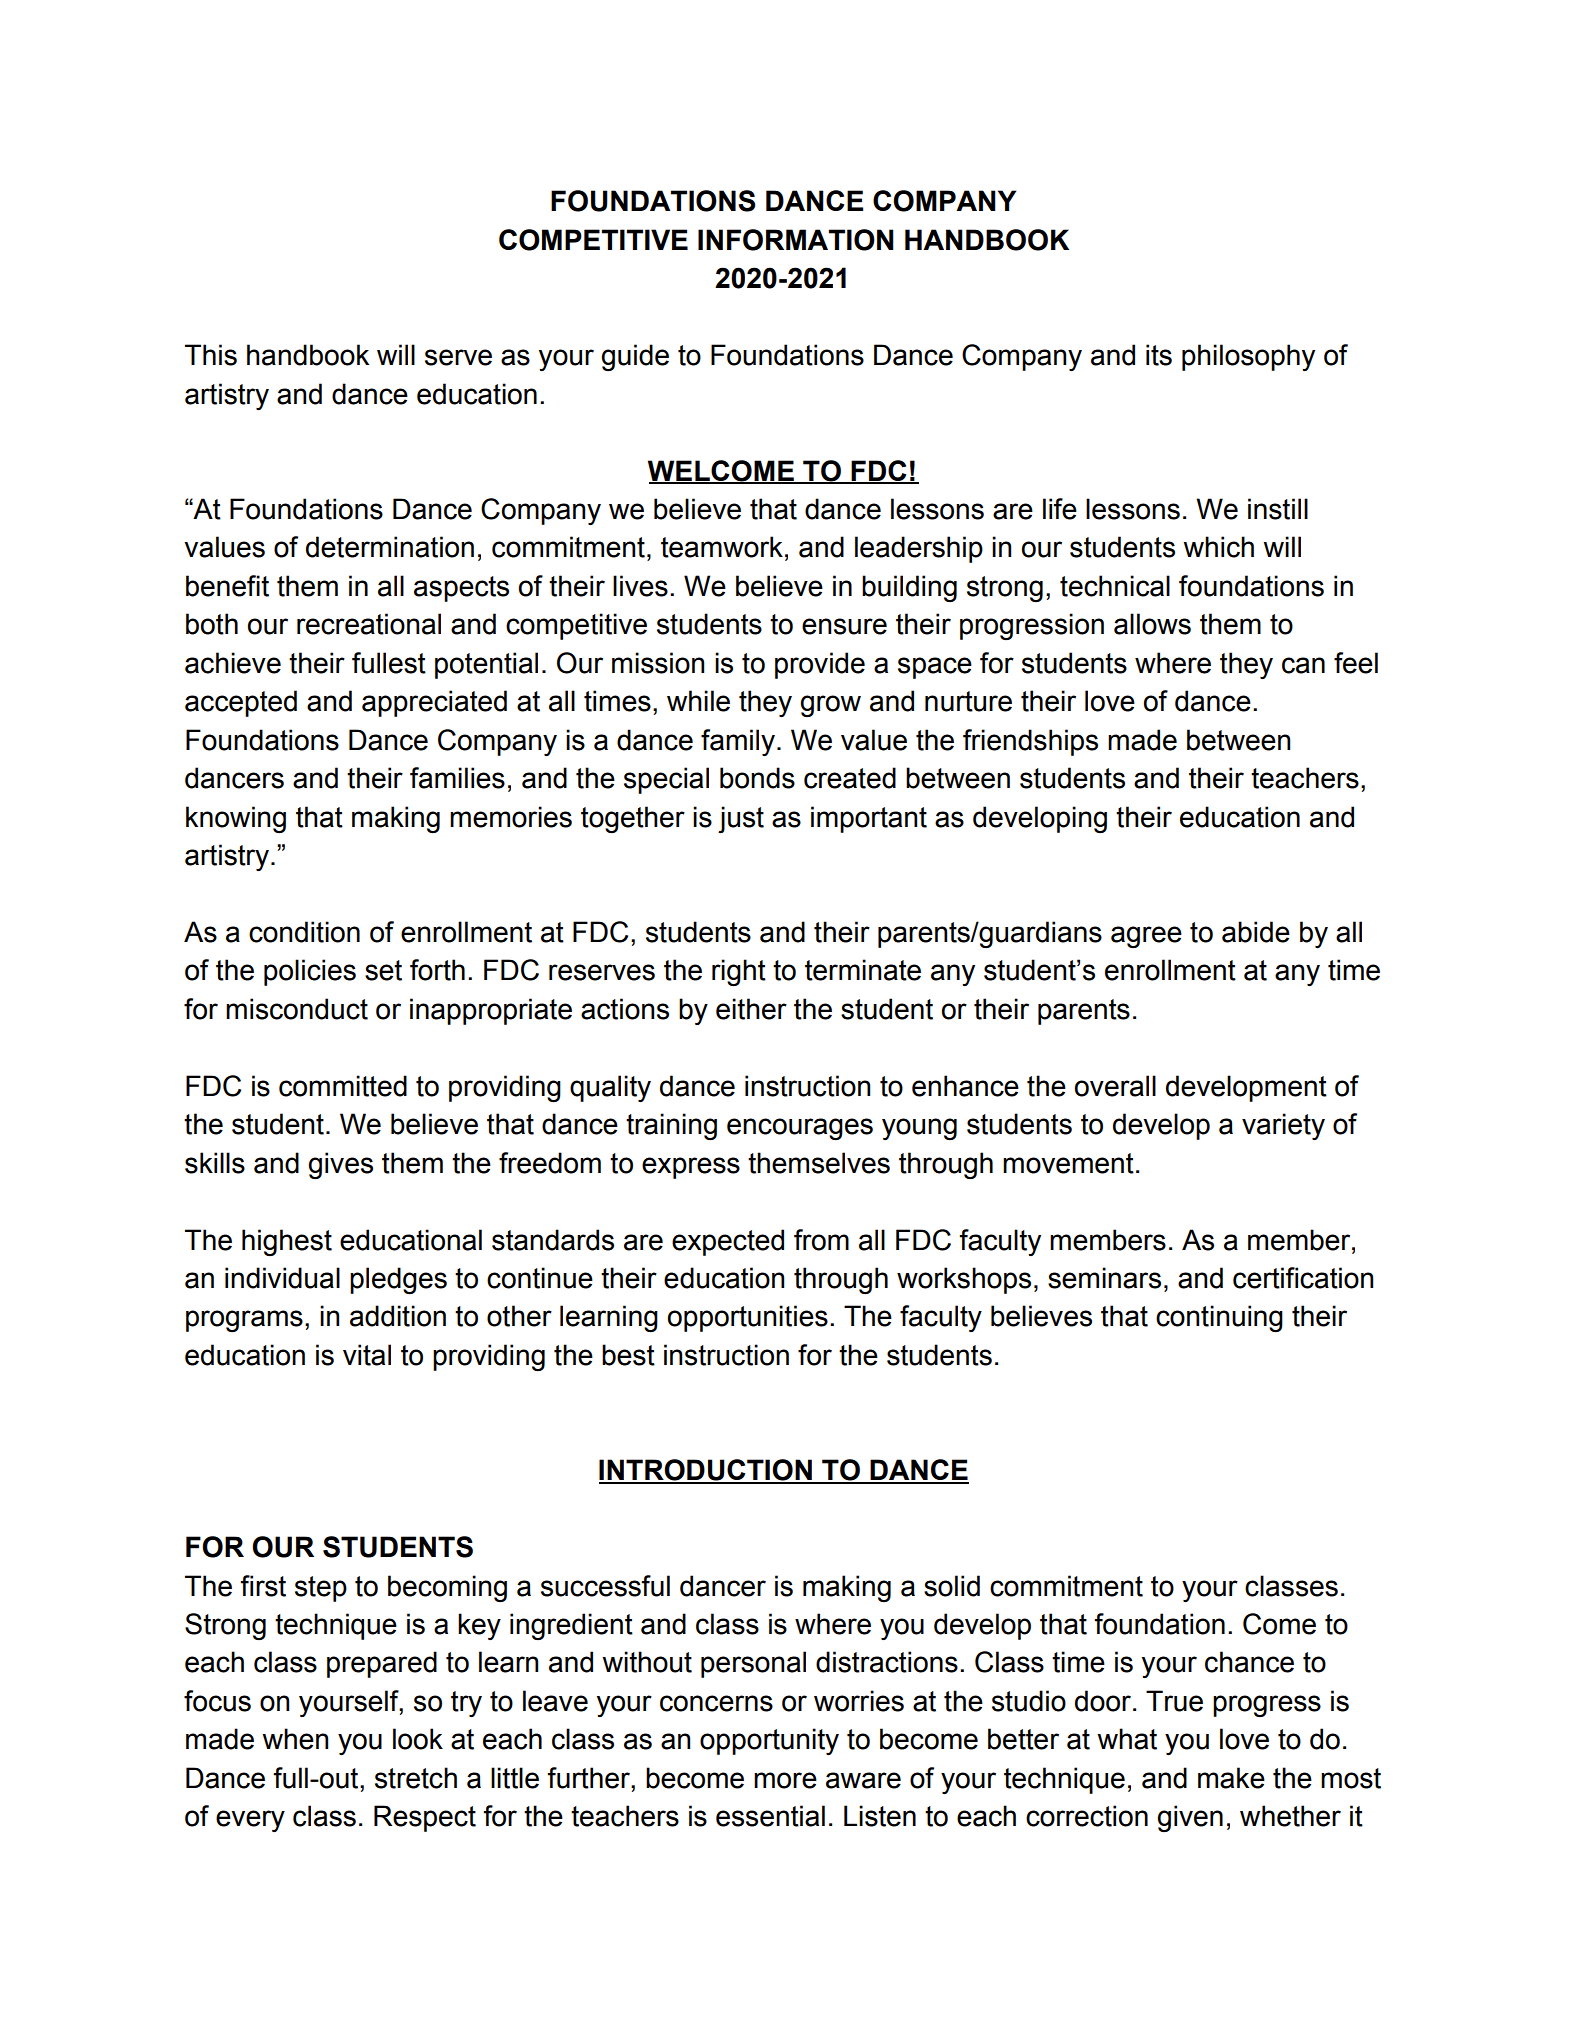 Image resolution: width=1569 pixels, height=2030 pixels. What do you see at coordinates (1219, 1318) in the image?
I see `continuing` at bounding box center [1219, 1318].
